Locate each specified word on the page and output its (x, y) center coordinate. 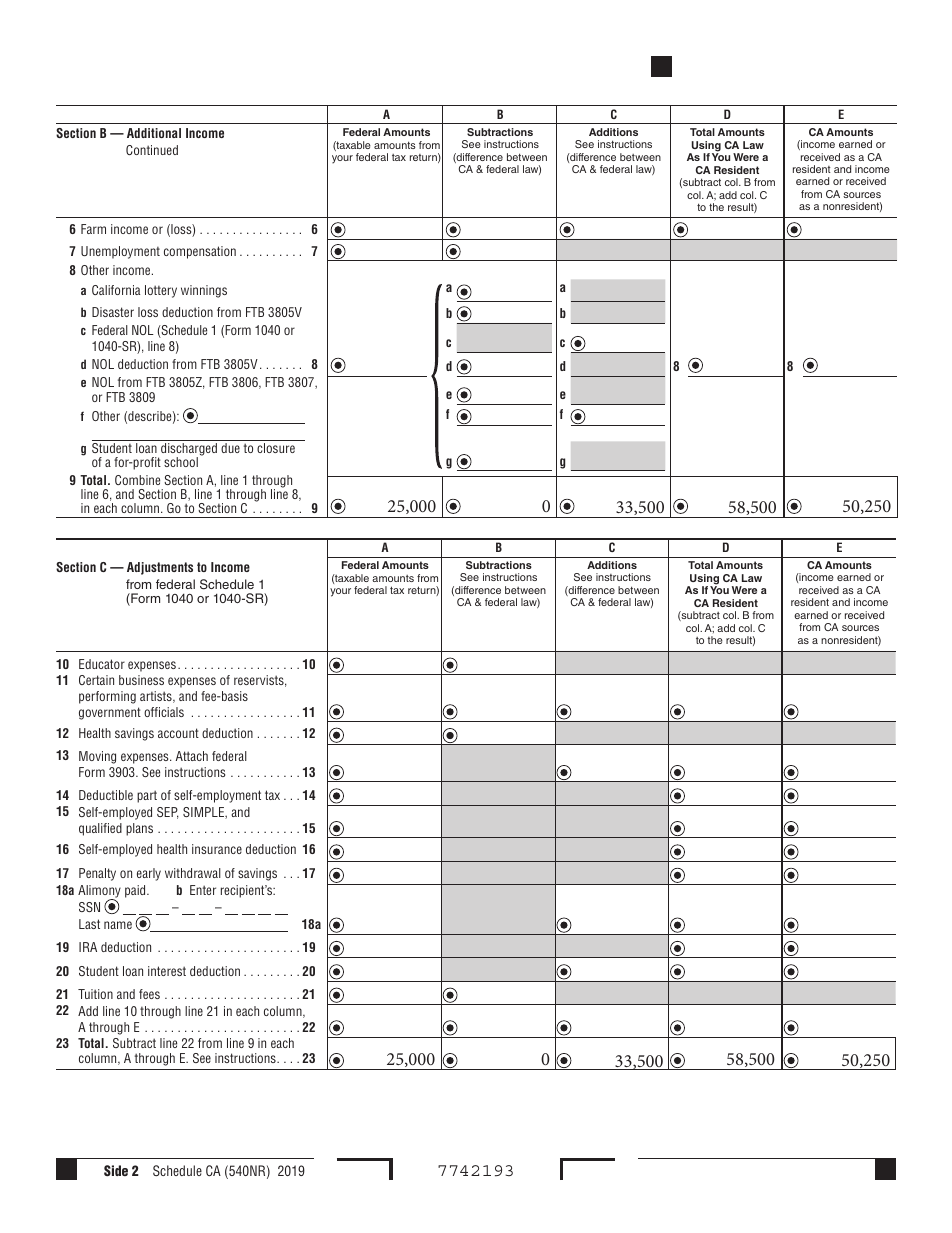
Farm (93, 229)
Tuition (95, 994)
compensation (200, 252)
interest (167, 971)
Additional (154, 133)
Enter (203, 890)
